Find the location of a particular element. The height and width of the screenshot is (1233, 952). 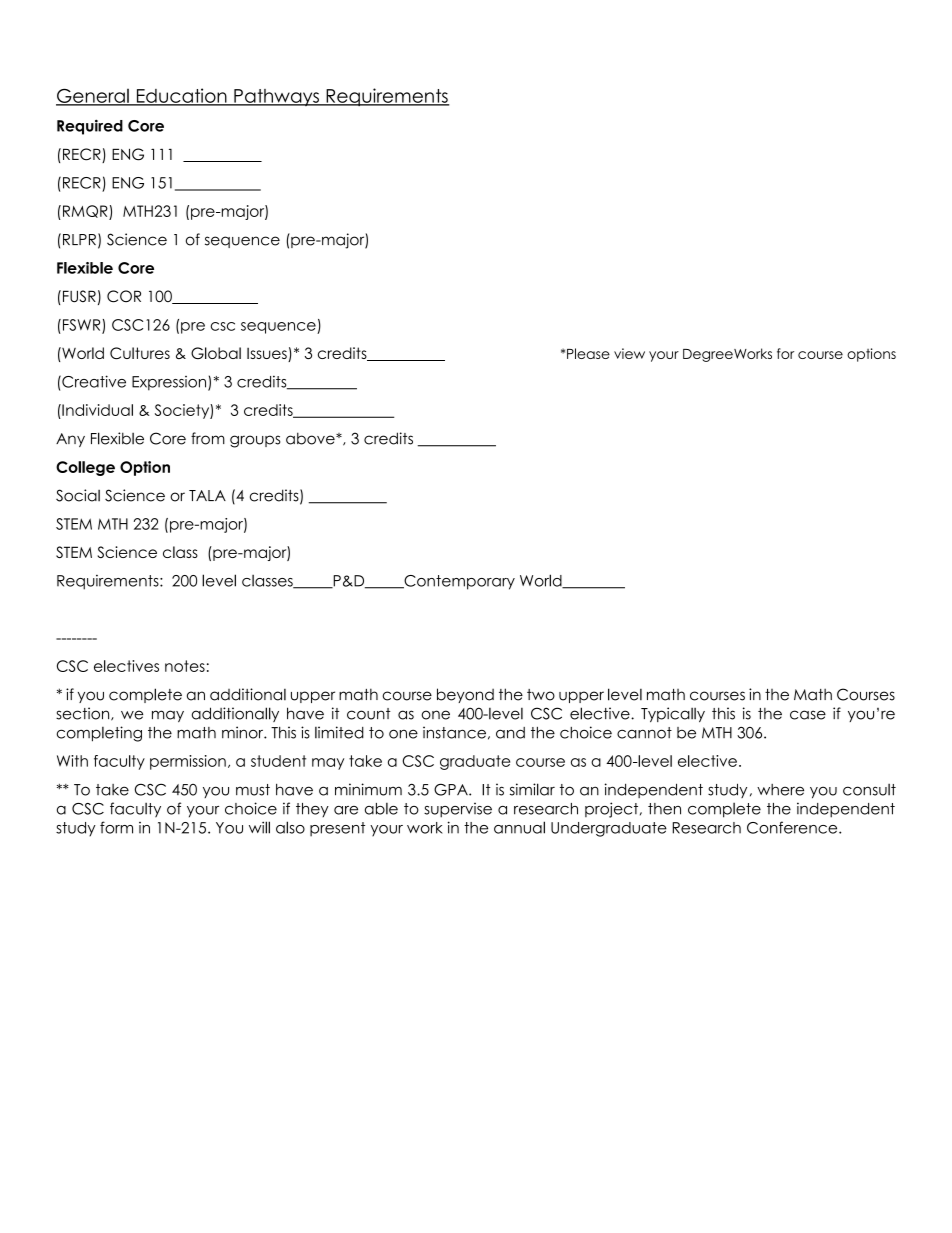

view is located at coordinates (629, 353).
